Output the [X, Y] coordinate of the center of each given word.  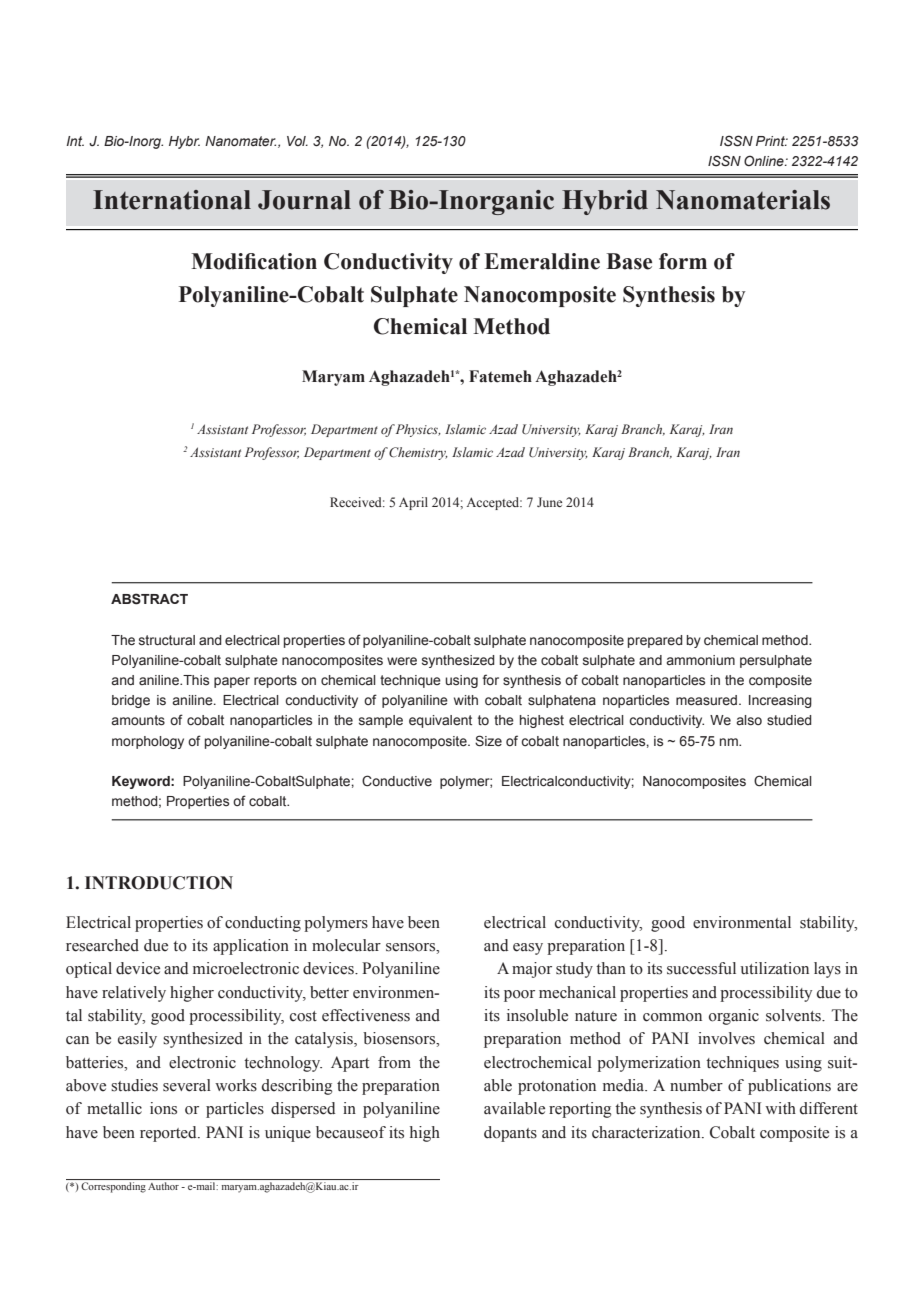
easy [528, 949]
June [549, 502]
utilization [774, 968]
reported [169, 1134]
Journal [304, 200]
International [172, 200]
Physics [418, 430]
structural [167, 640]
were [402, 661]
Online [765, 160]
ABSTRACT [149, 599]
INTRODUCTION [159, 883]
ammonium [700, 660]
